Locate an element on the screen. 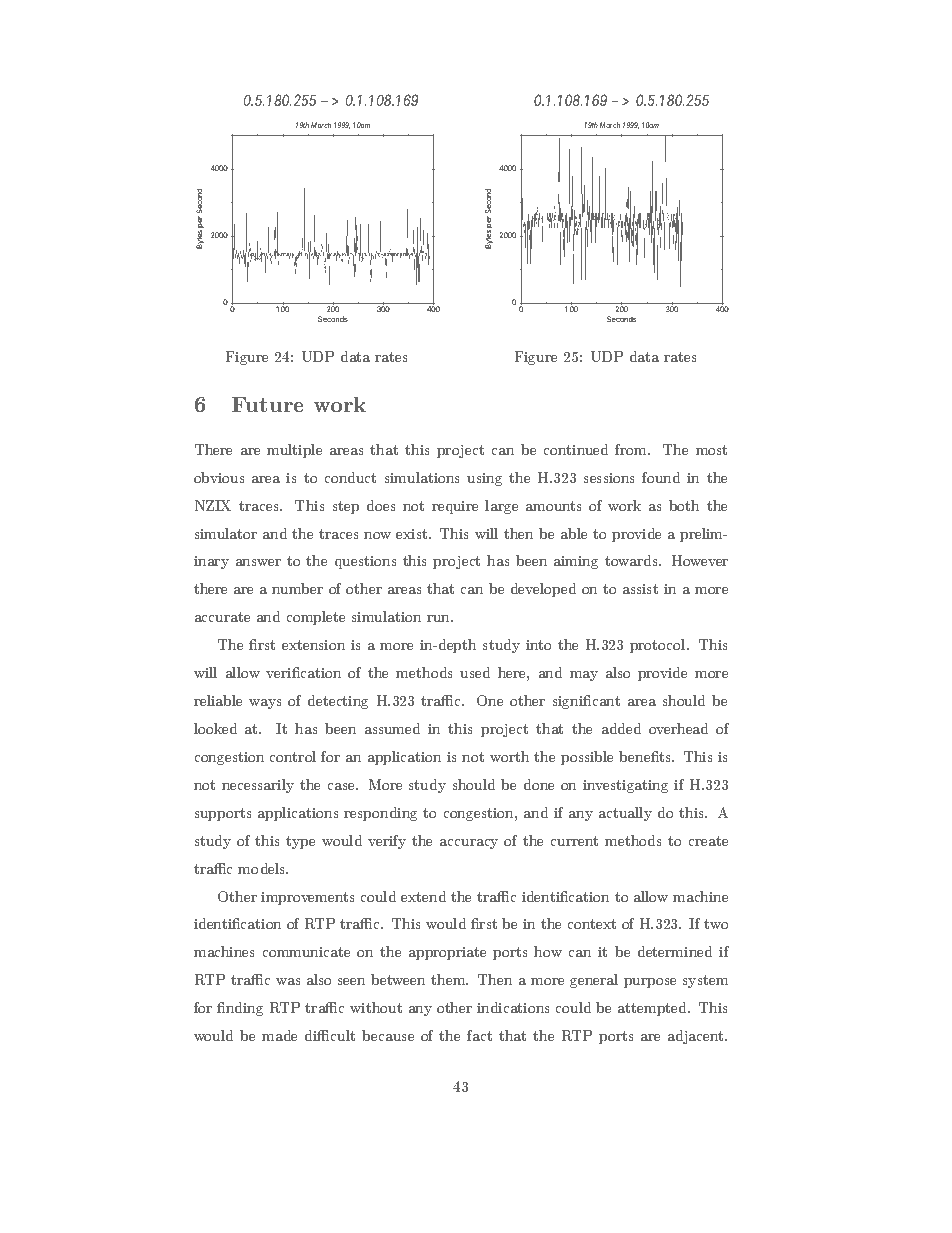  using is located at coordinates (484, 479).
